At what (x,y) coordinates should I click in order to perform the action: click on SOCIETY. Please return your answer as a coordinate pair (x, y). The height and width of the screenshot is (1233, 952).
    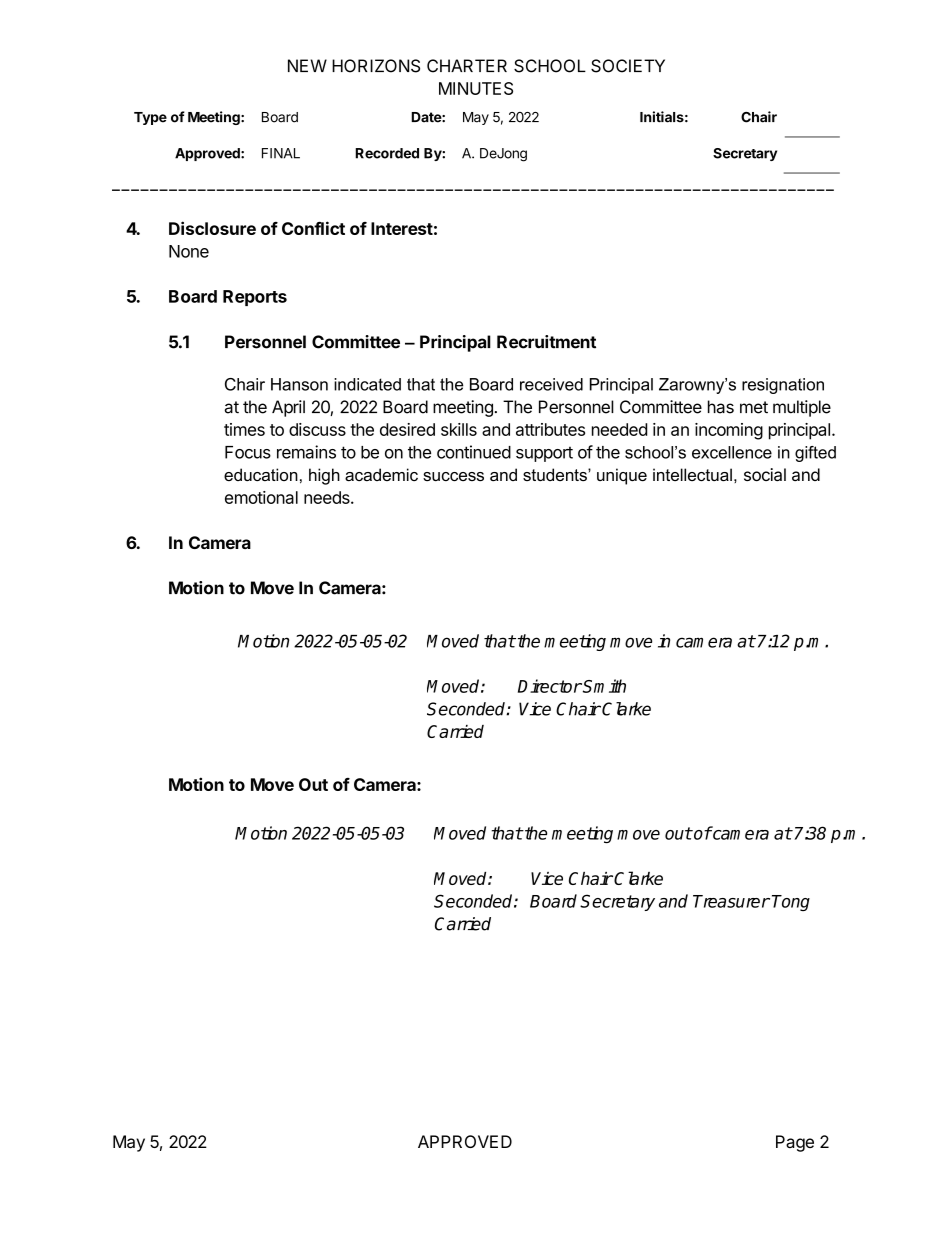
    Looking at the image, I should click on (628, 66).
